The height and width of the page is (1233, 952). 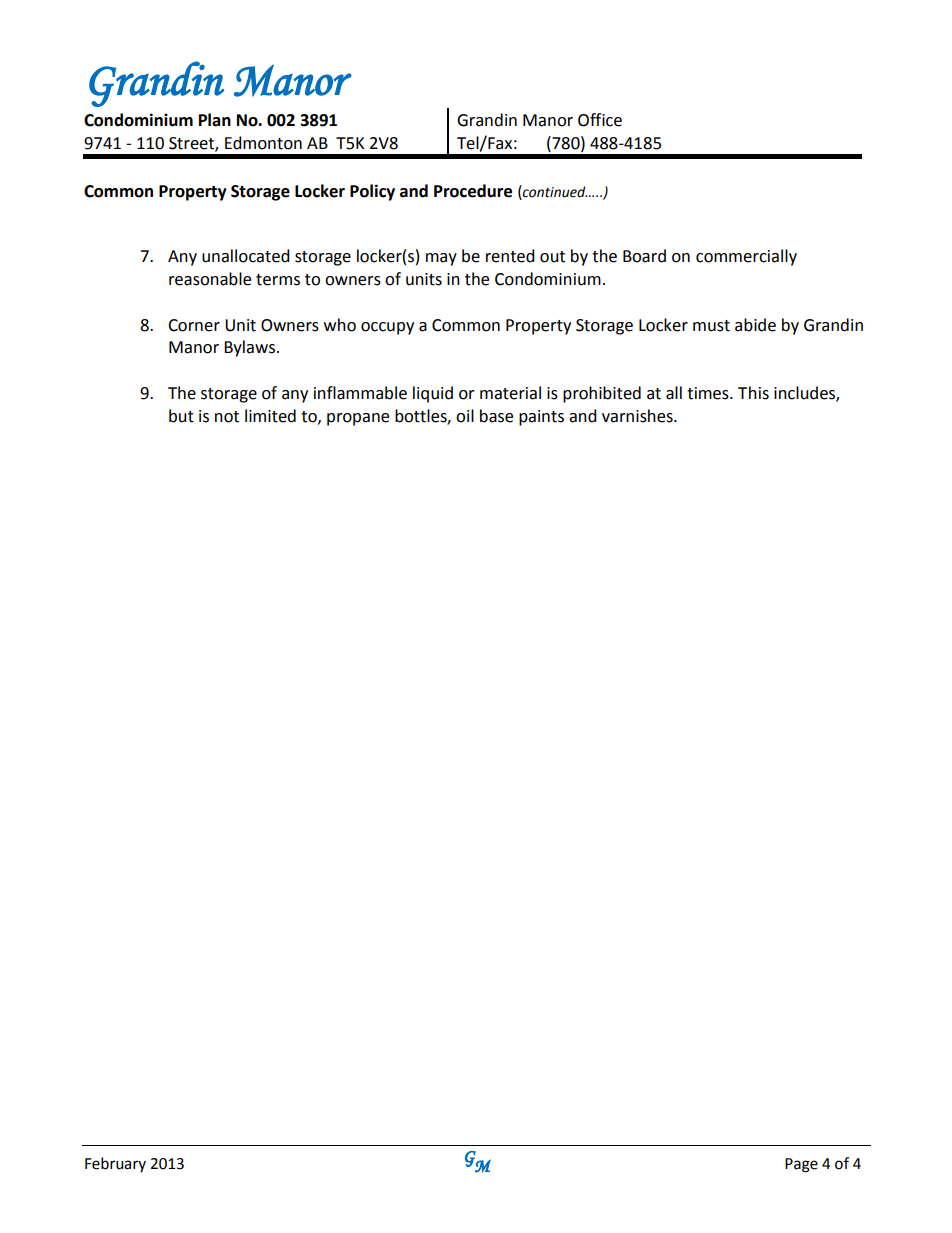 I want to click on times, so click(x=709, y=393).
